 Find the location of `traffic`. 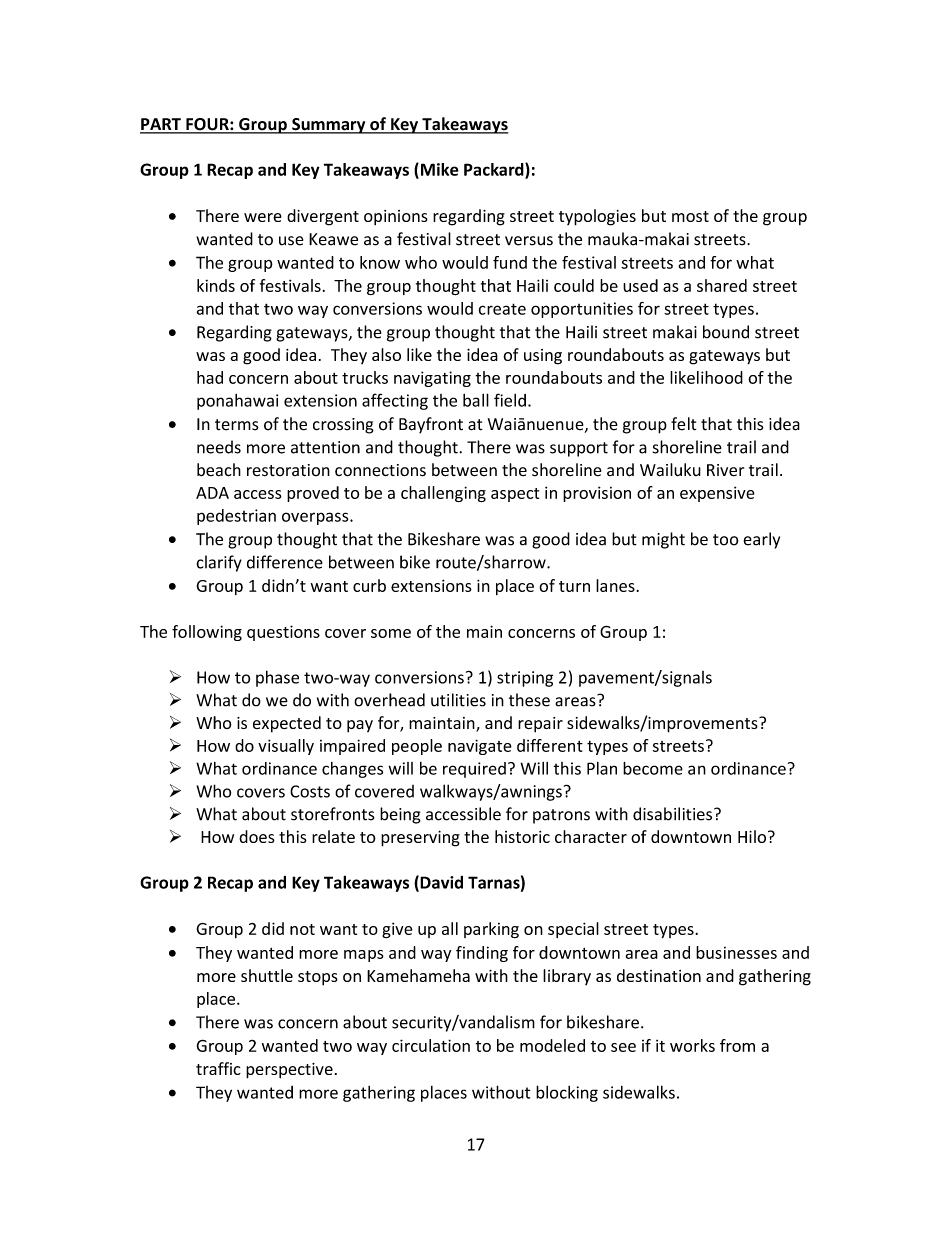

traffic is located at coordinates (218, 1068).
